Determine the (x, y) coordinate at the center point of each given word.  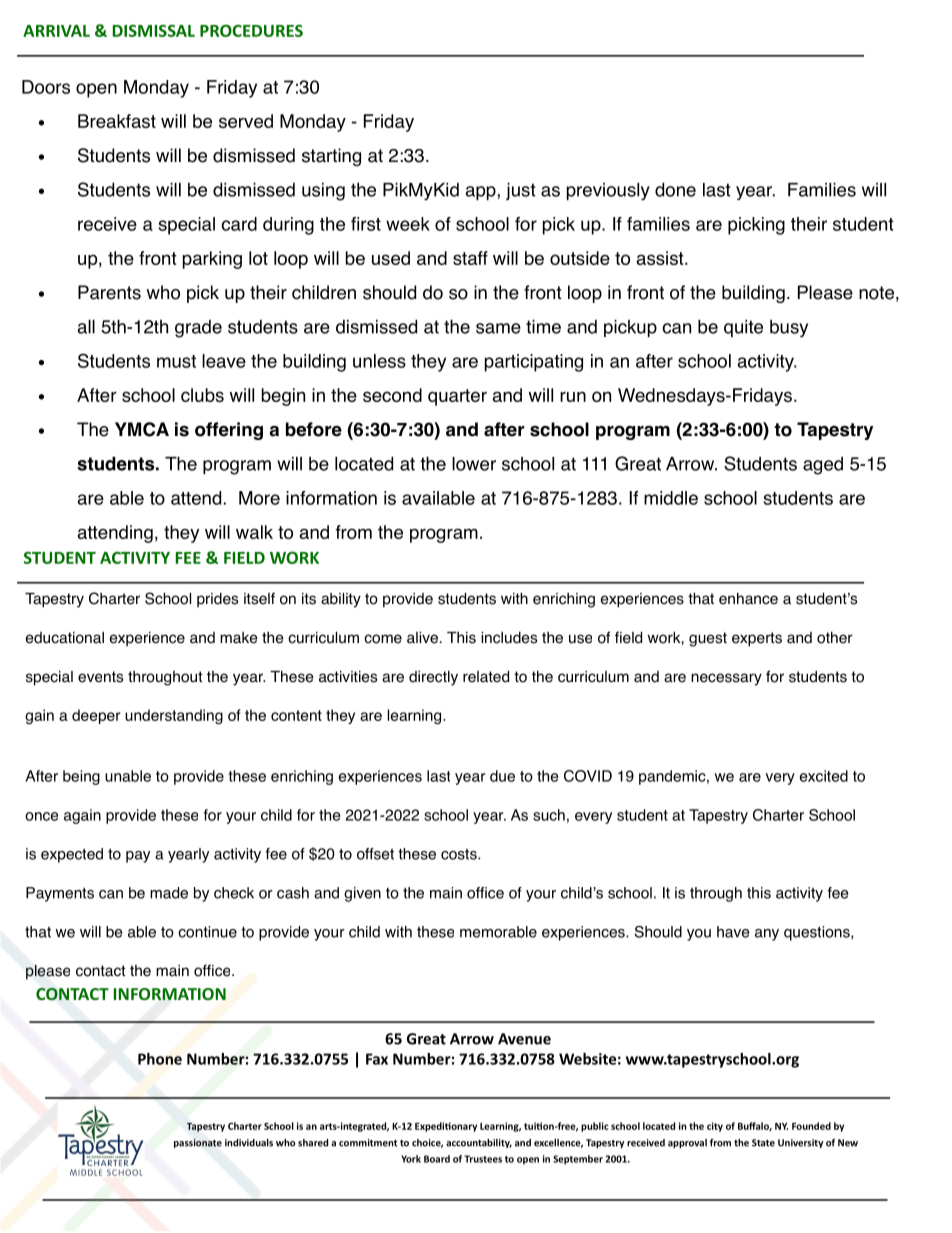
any (767, 935)
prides (217, 600)
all (86, 327)
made (169, 893)
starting (331, 157)
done (675, 189)
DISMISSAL (154, 30)
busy (789, 329)
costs (460, 854)
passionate (198, 1143)
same (498, 328)
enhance (748, 598)
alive (422, 638)
